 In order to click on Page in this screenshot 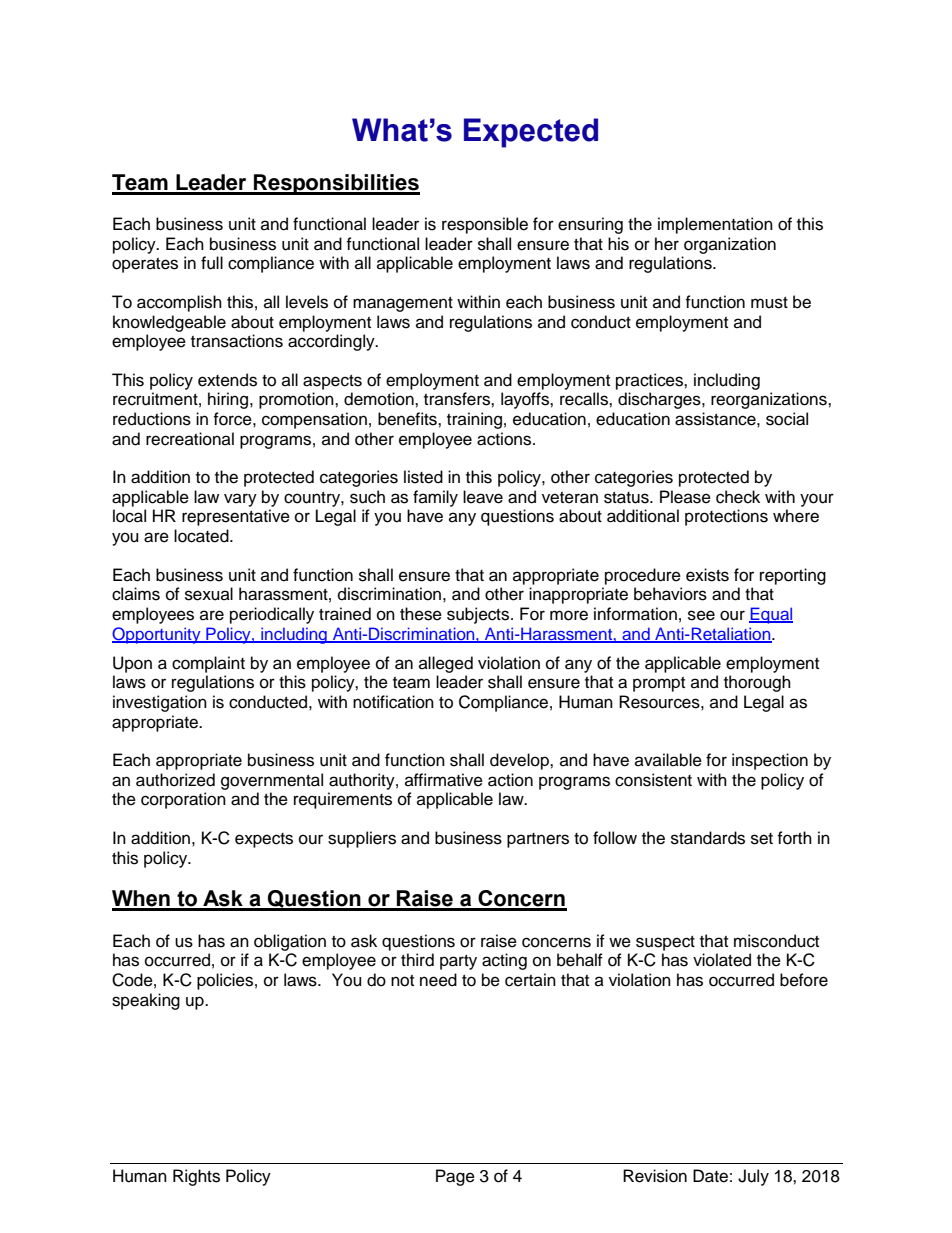, I will do `click(455, 1177)`.
